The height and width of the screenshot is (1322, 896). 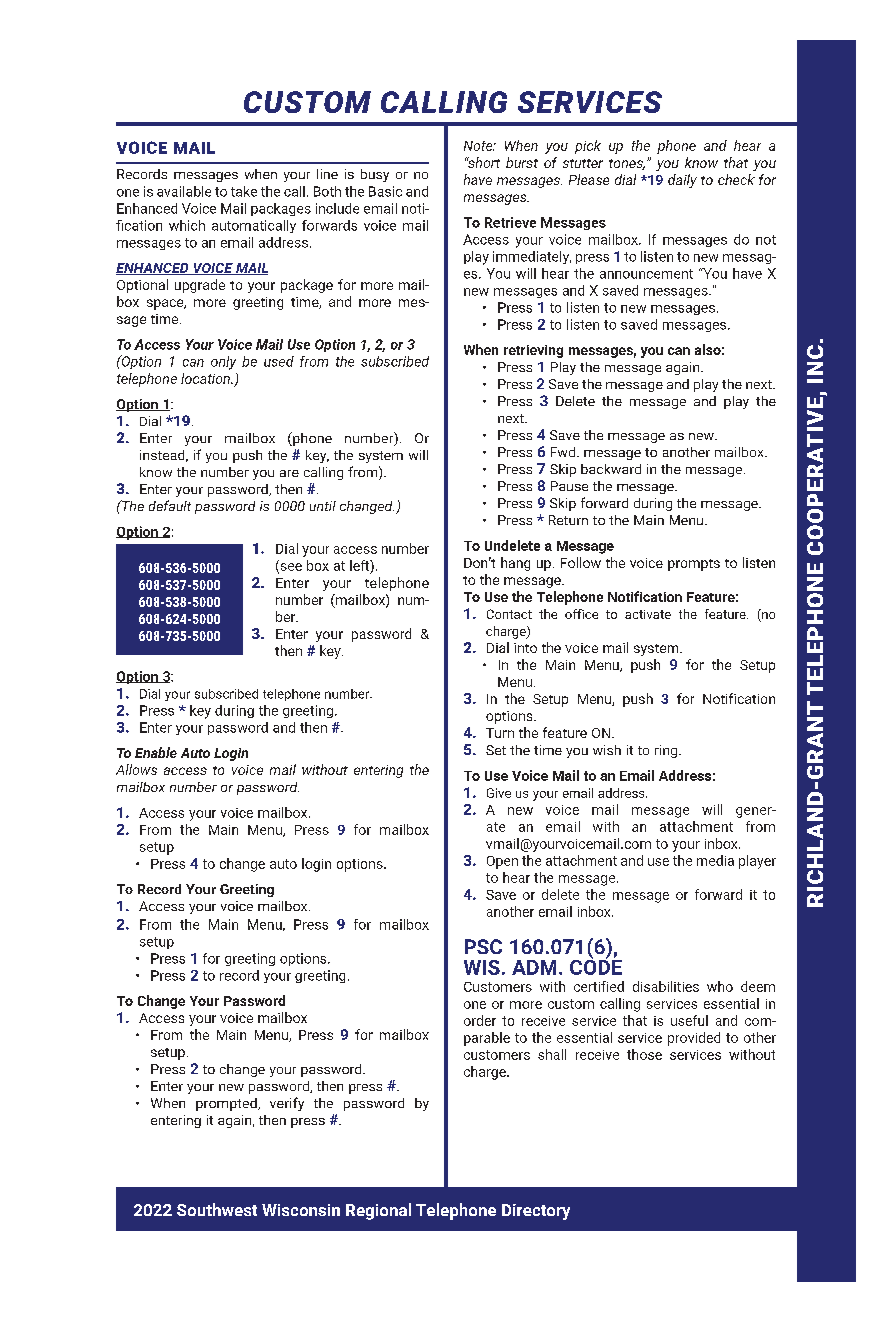 What do you see at coordinates (607, 750) in the screenshot?
I see `wish` at bounding box center [607, 750].
